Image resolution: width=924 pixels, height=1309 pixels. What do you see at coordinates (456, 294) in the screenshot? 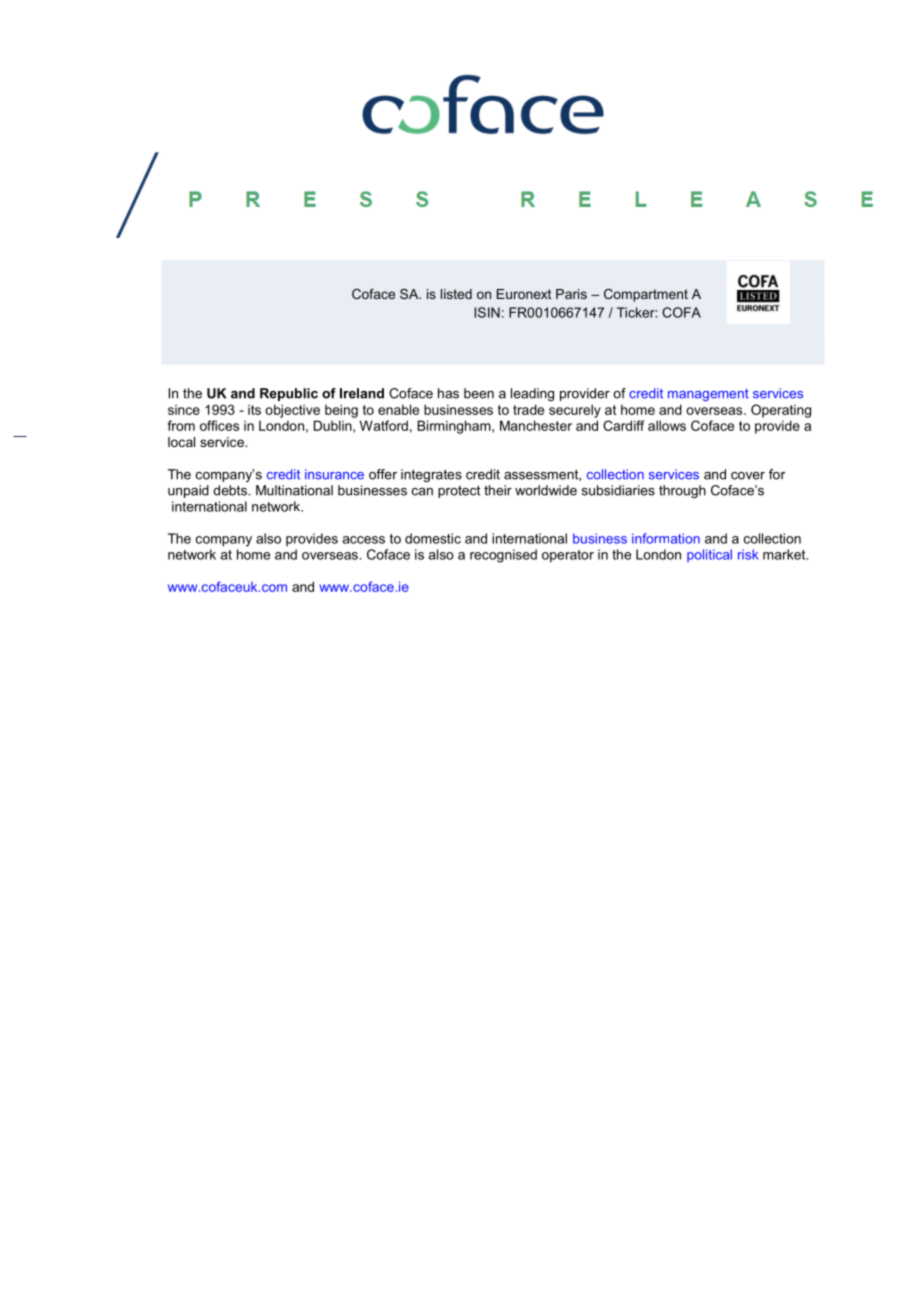
I see `listed` at bounding box center [456, 294].
